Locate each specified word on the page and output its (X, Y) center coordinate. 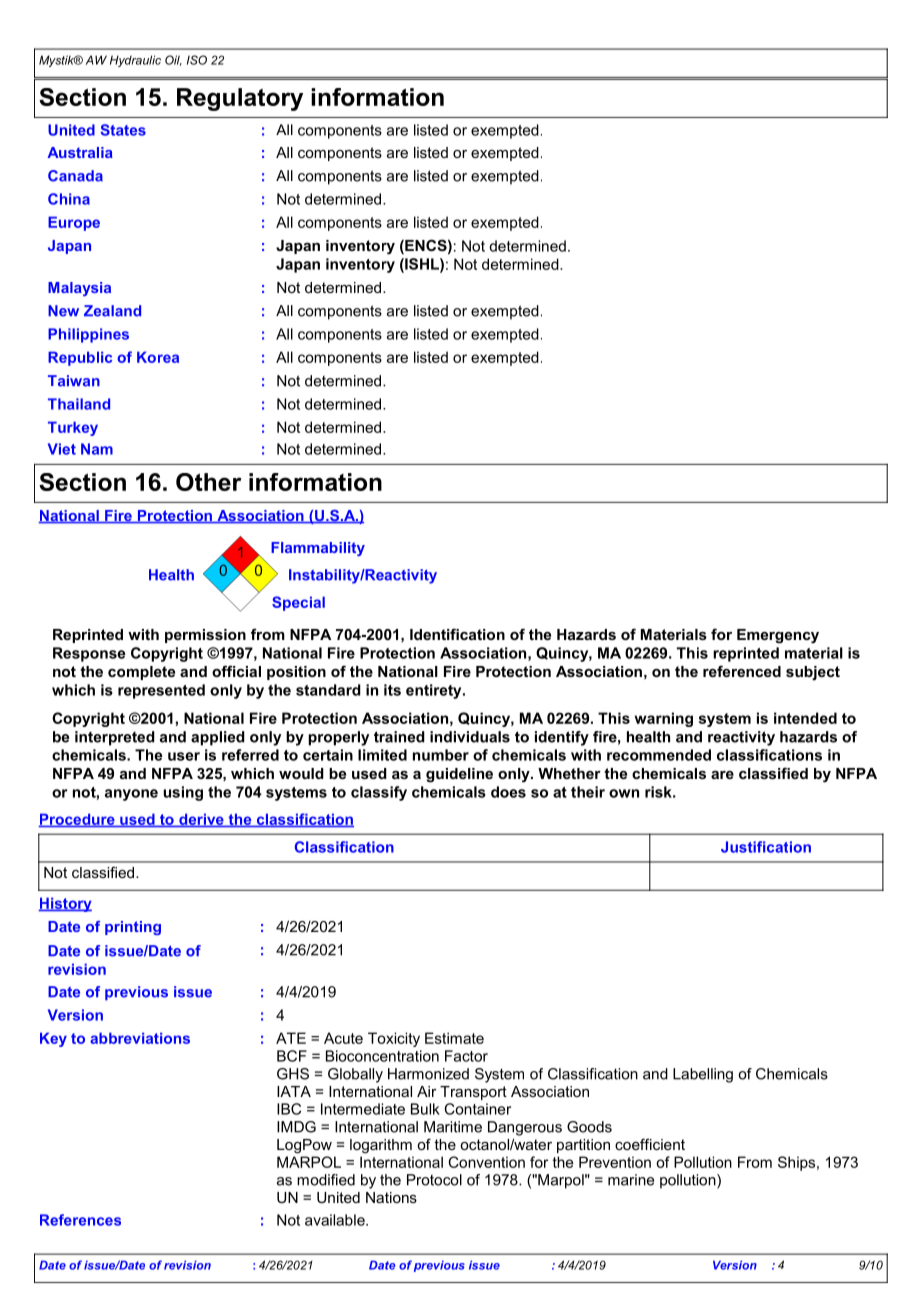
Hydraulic (135, 61)
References (80, 1220)
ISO (197, 60)
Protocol (434, 1180)
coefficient (650, 1144)
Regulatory (240, 99)
